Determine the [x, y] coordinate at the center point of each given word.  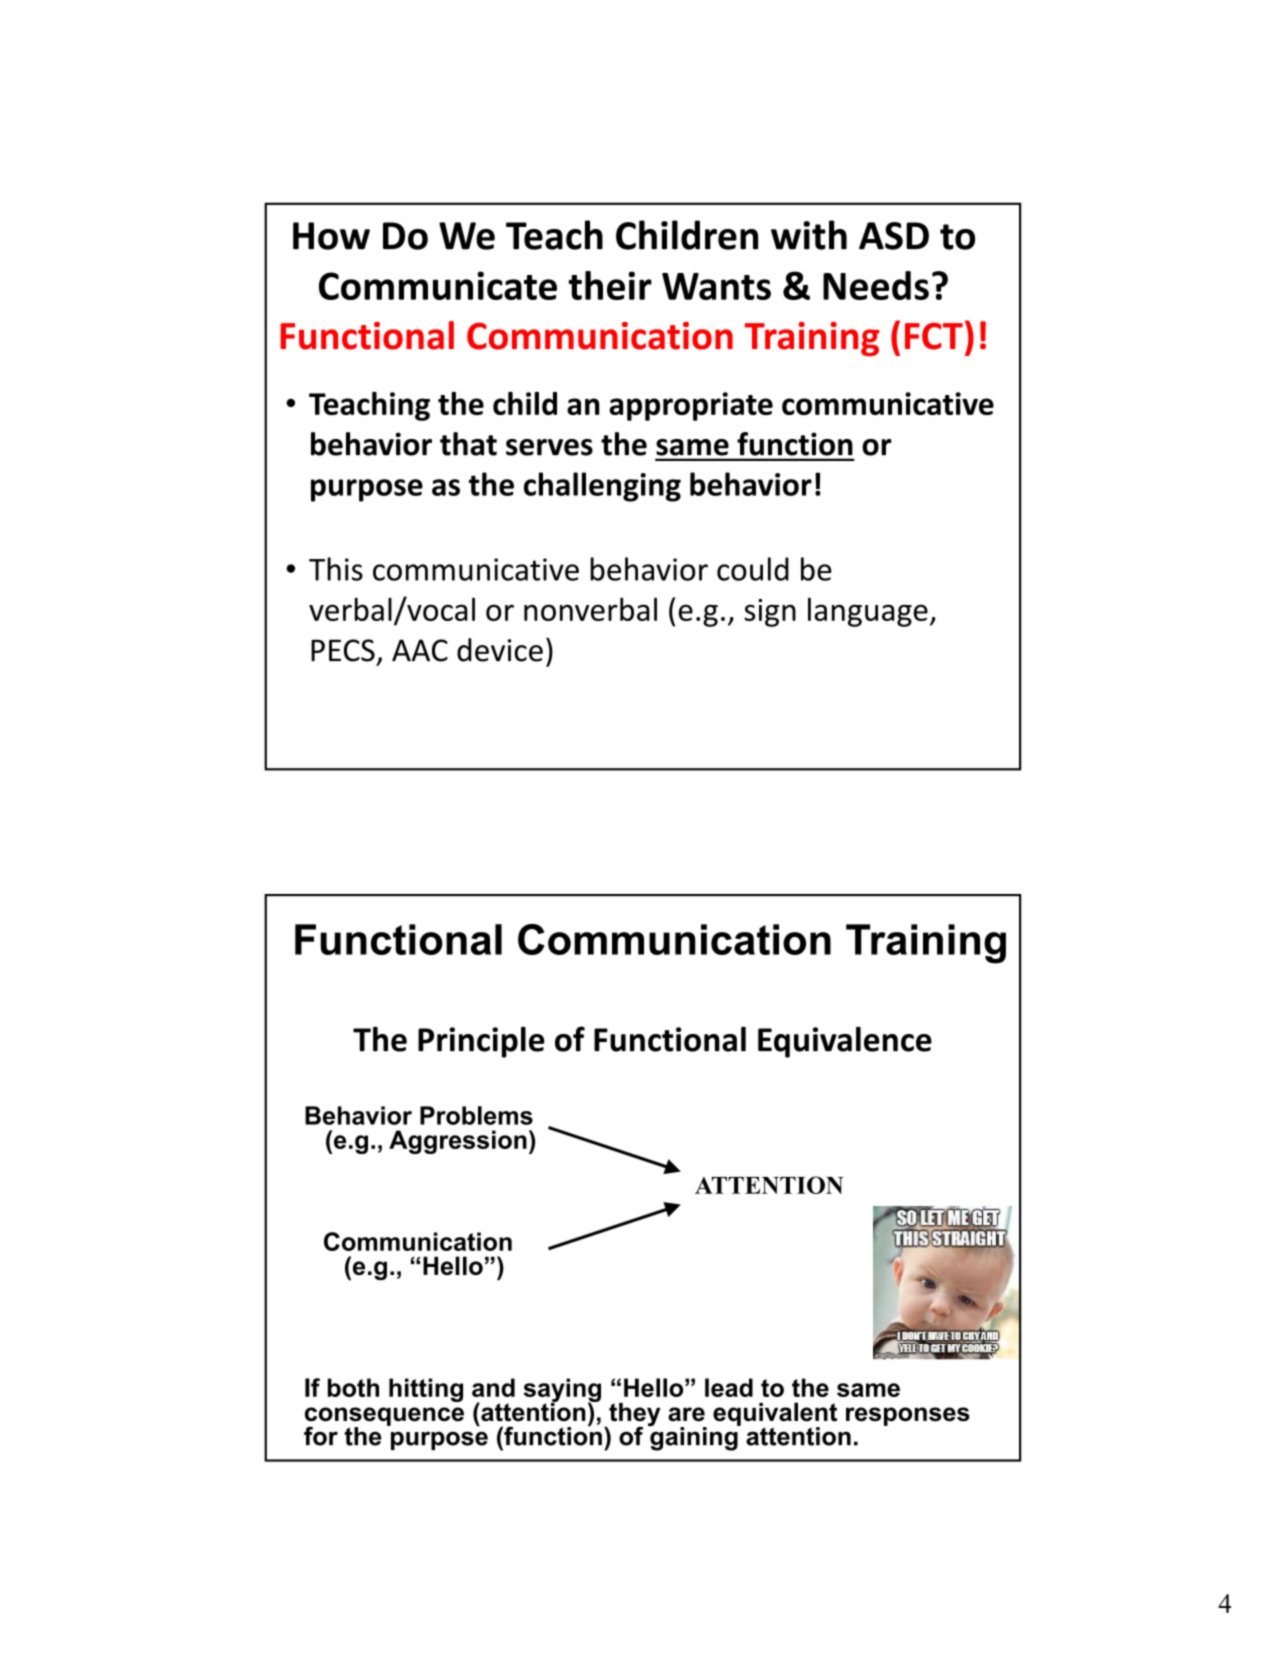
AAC [420, 650]
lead [729, 1387]
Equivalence [845, 1042]
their [610, 285]
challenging [602, 487]
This [336, 569]
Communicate [438, 285]
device [500, 650]
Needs [876, 285]
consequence [384, 1417]
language [868, 612]
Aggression [458, 1142]
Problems [476, 1115]
